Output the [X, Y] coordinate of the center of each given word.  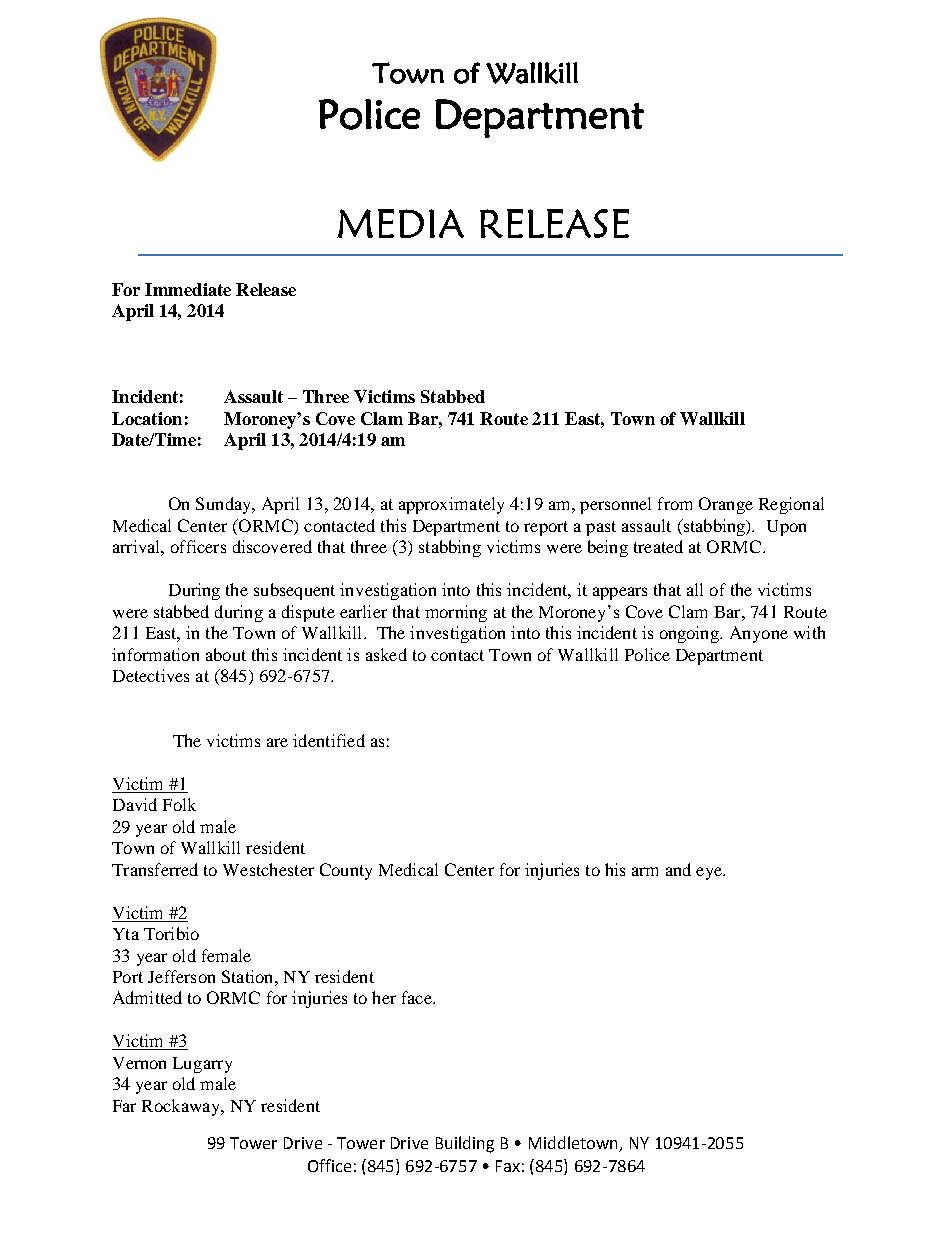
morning [456, 613]
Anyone [759, 634]
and [678, 869]
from [675, 503]
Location [147, 418]
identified [329, 740]
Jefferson [181, 976]
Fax [508, 1166]
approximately [451, 505]
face [418, 997]
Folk [179, 804]
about [226, 654]
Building [465, 1144]
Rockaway [182, 1107]
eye [710, 873]
